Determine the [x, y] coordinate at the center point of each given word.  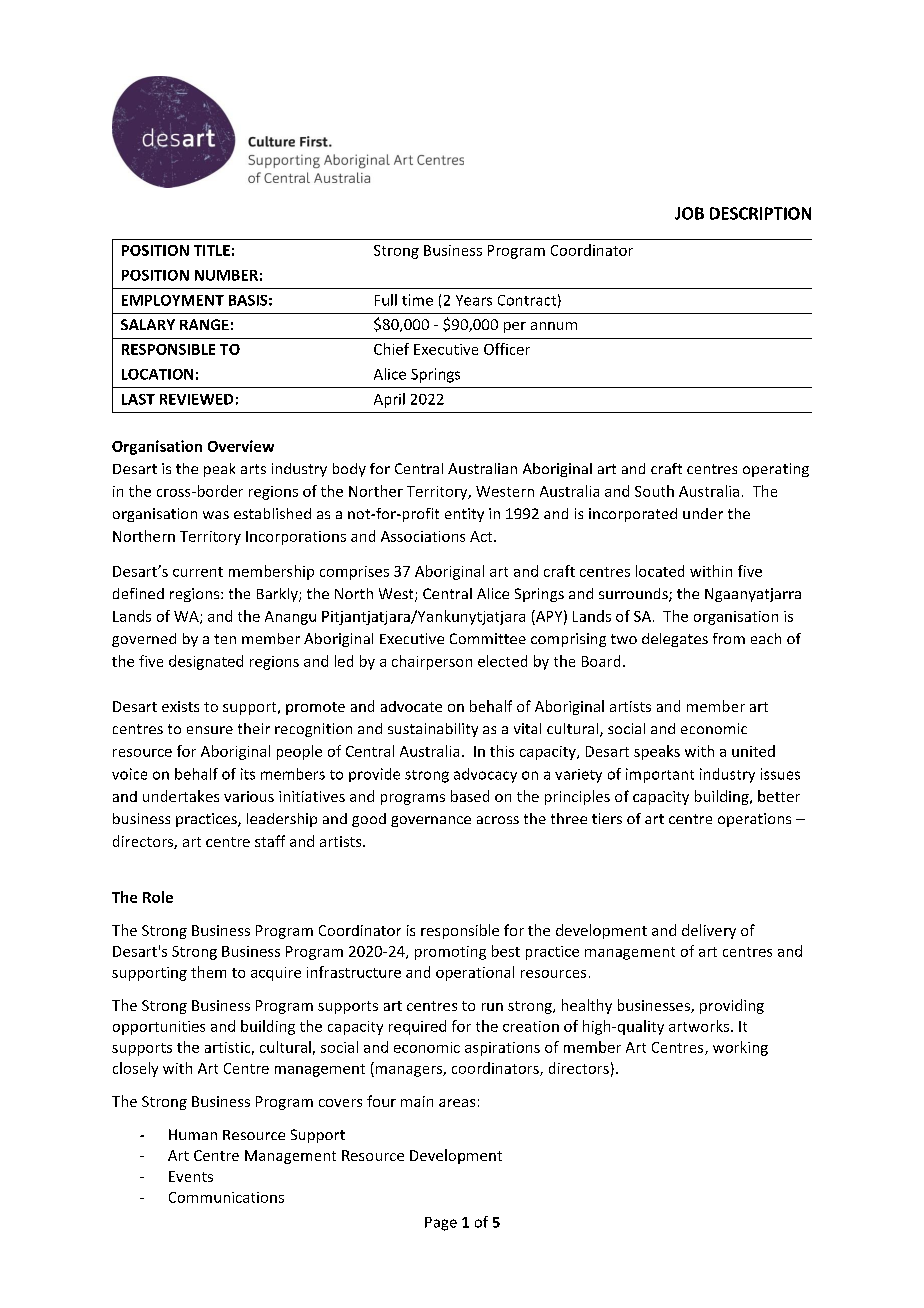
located [660, 571]
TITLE [212, 250]
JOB [689, 213]
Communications [226, 1197]
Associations [423, 536]
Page [441, 1224]
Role [158, 897]
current [198, 572]
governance [431, 821]
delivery [709, 931]
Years [474, 300]
